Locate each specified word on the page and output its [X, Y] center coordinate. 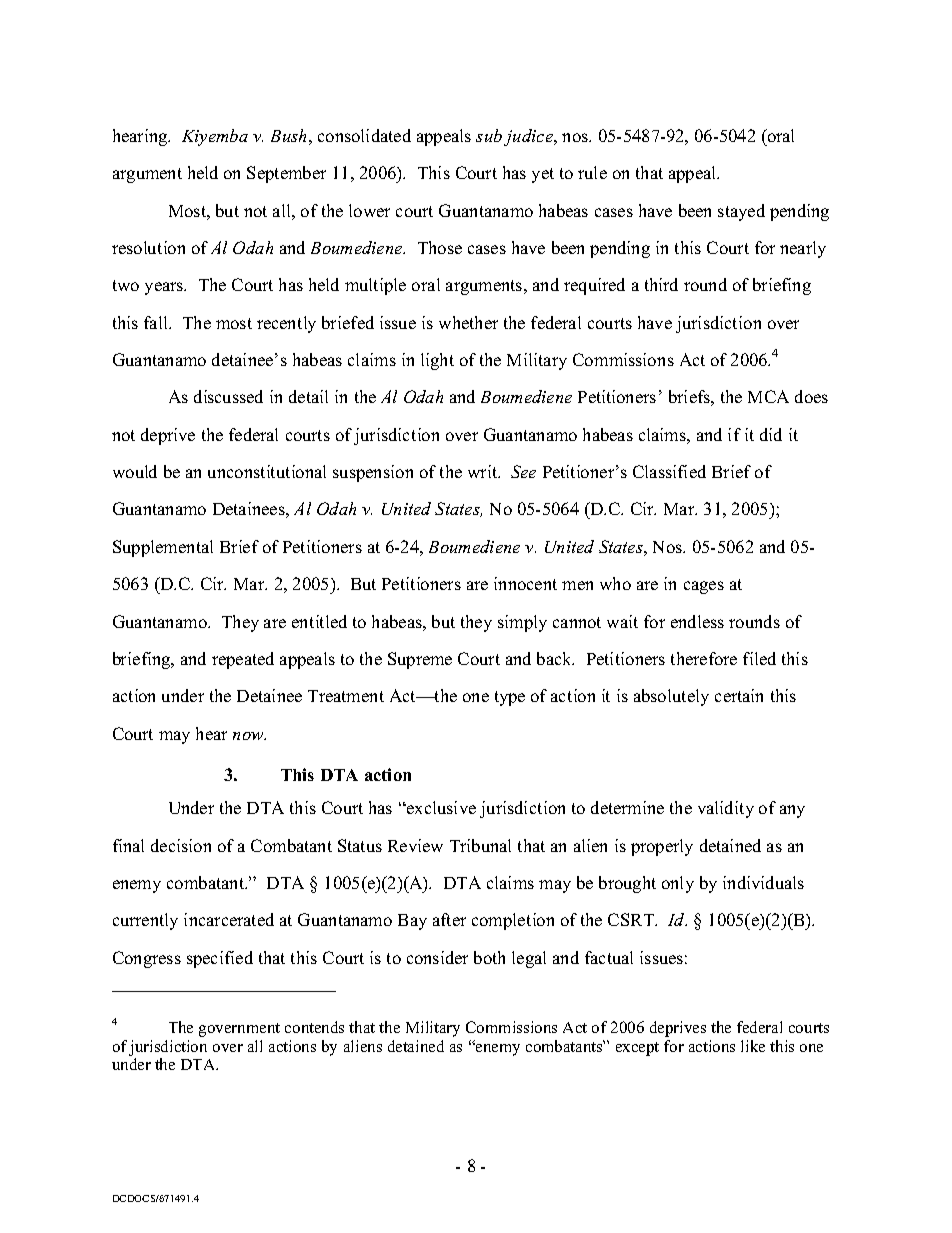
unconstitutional [267, 471]
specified [220, 959]
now [249, 736]
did [771, 434]
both [489, 957]
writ [484, 471]
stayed [741, 212]
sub [489, 135]
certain [739, 695]
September [286, 174]
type [510, 698]
